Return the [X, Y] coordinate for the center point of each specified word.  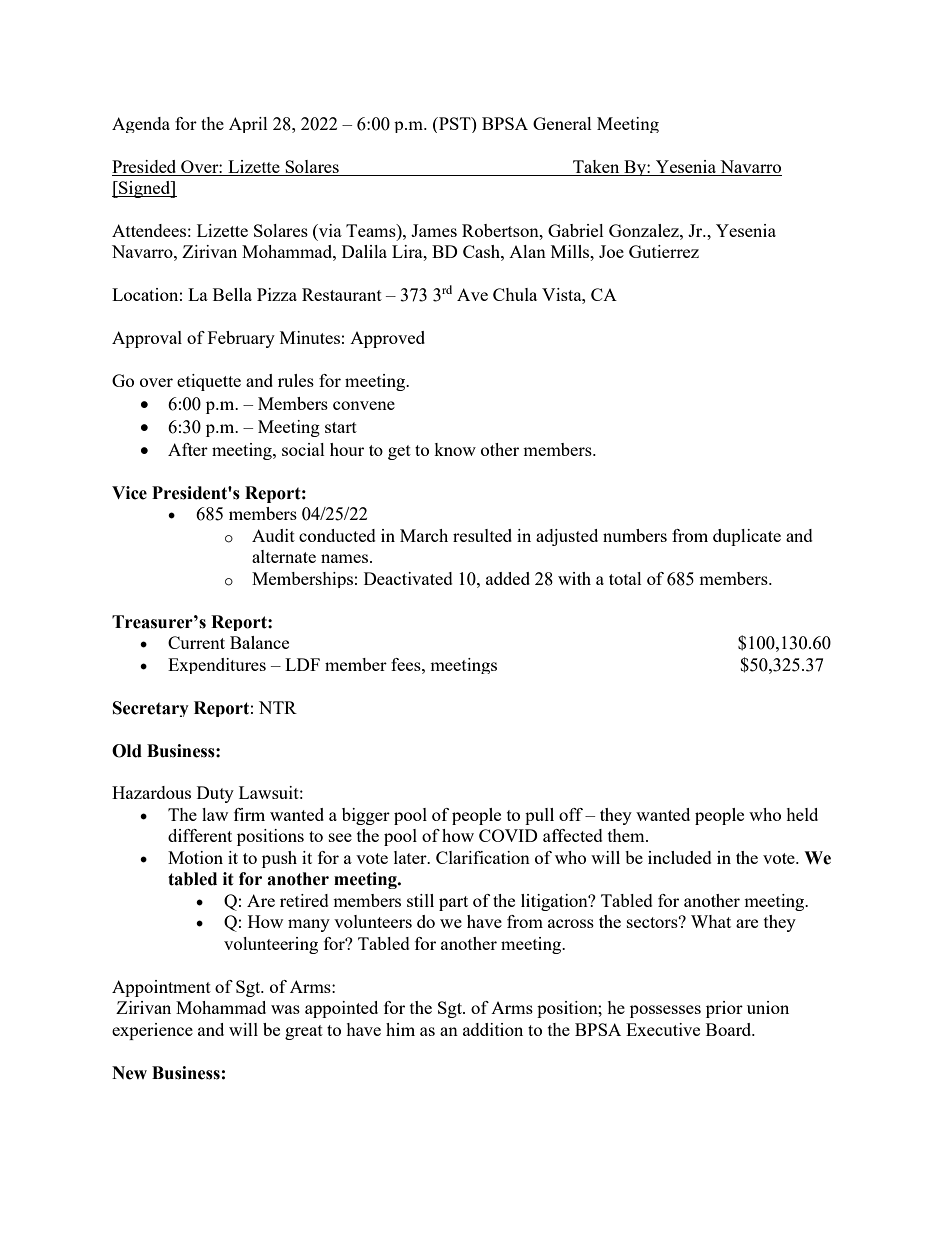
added [508, 578]
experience [152, 1031]
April [248, 125]
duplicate [747, 537]
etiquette [209, 382]
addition [493, 1029]
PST [455, 123]
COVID [508, 835]
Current [196, 642]
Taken [596, 166]
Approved [387, 339]
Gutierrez [664, 251]
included [680, 857]
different [200, 835]
